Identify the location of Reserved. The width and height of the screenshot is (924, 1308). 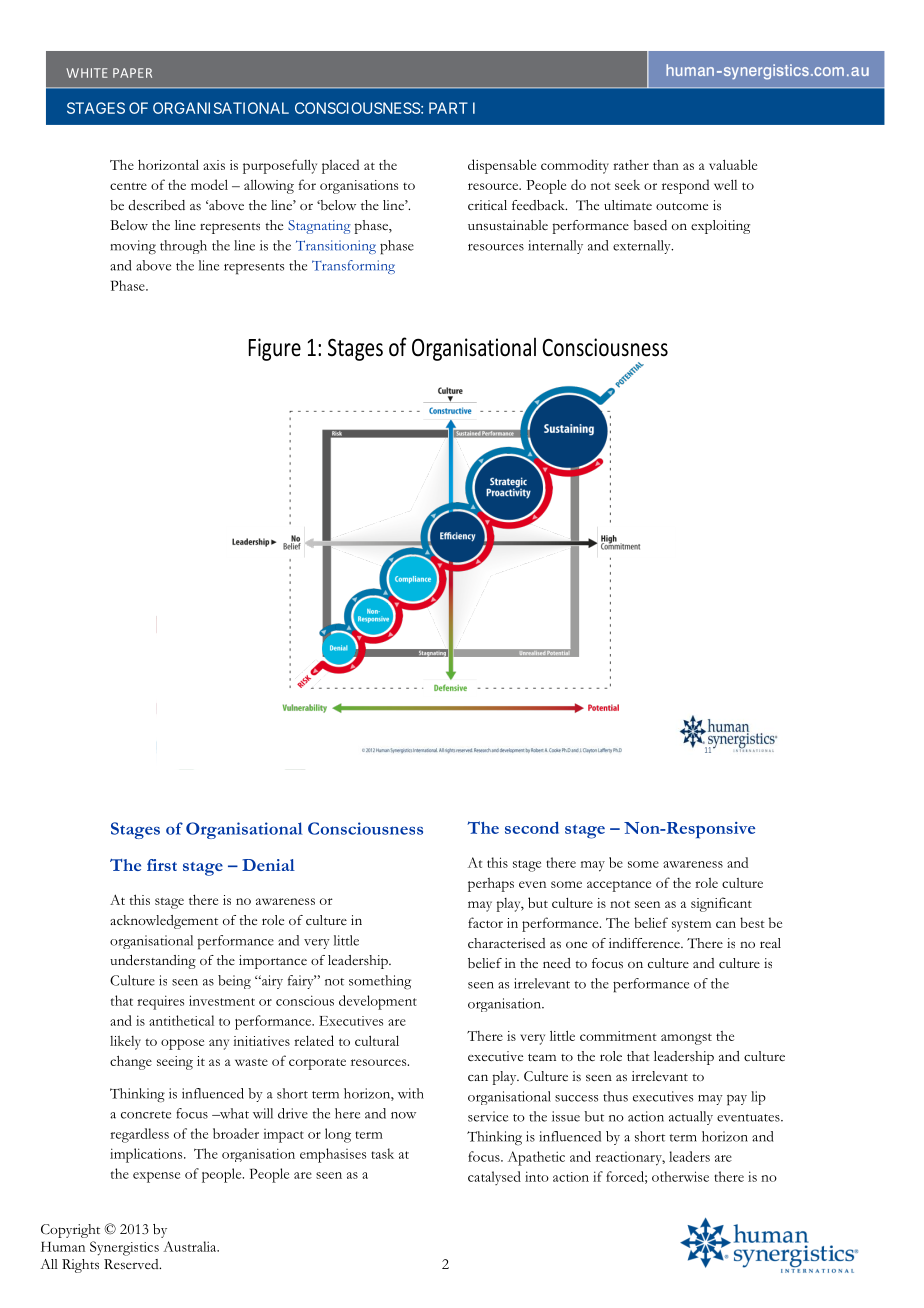
(132, 1264).
